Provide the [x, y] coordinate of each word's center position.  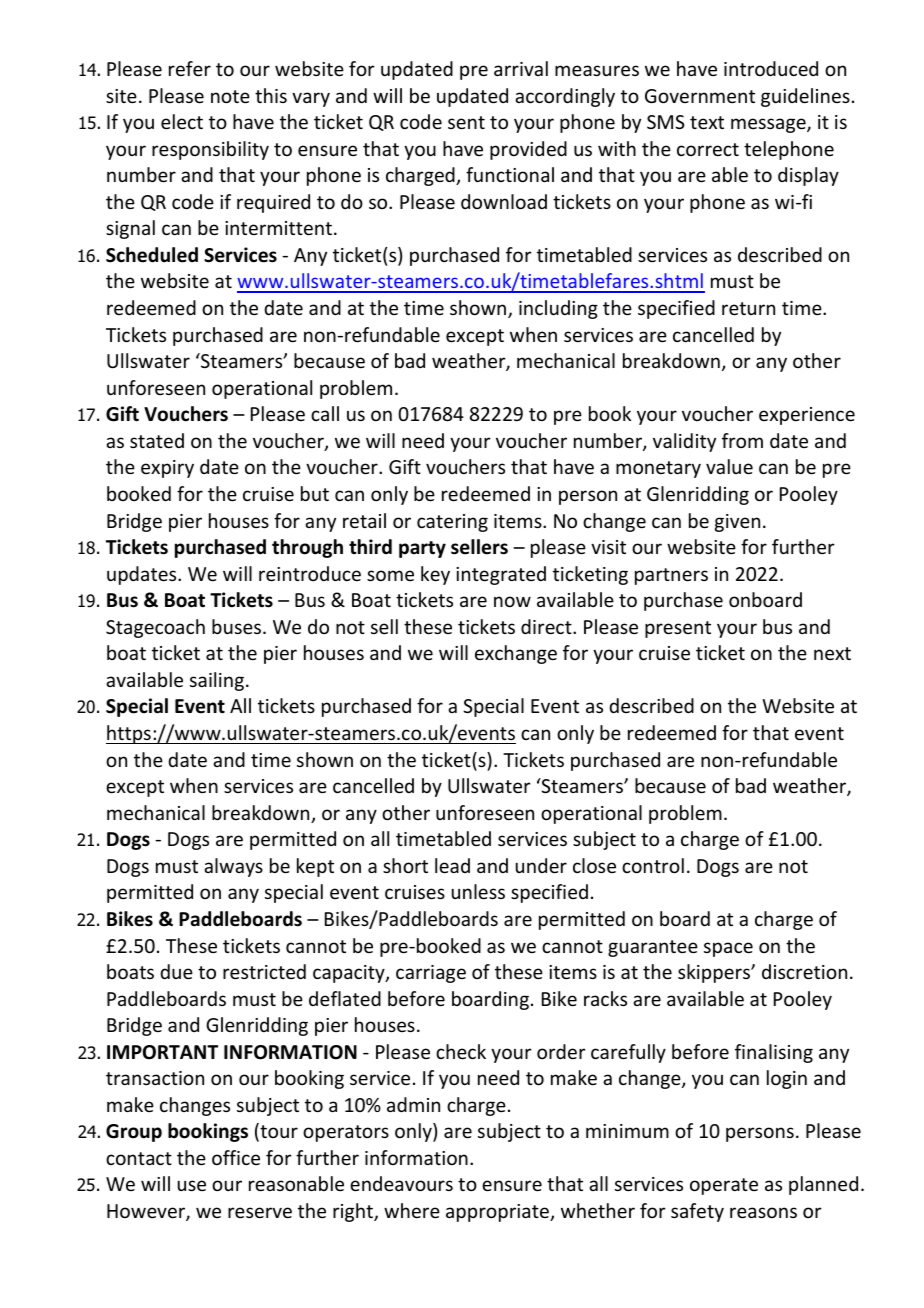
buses [236, 626]
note [230, 96]
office [236, 1157]
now [512, 601]
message [769, 125]
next [832, 653]
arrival [521, 68]
